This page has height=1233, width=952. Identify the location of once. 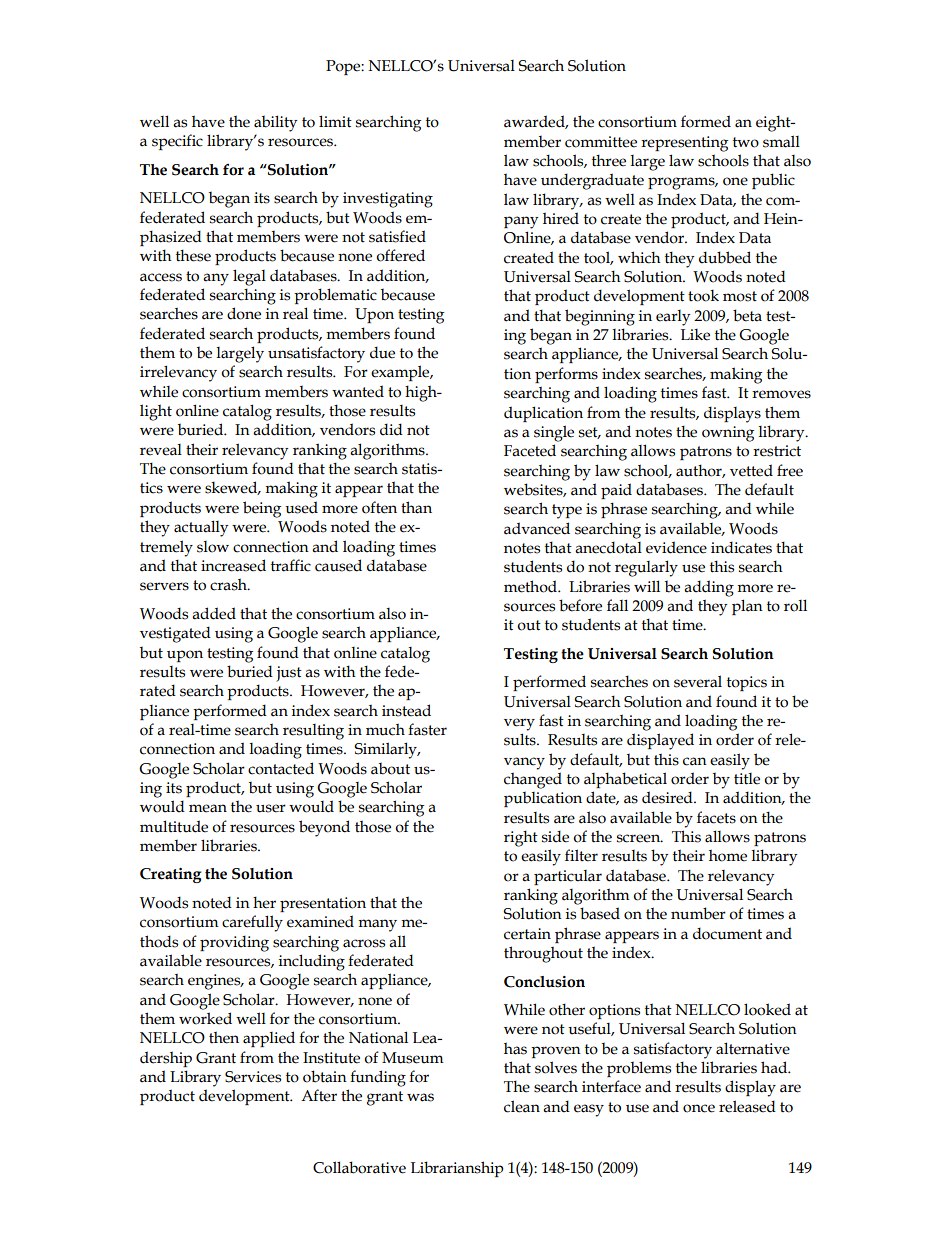
(699, 1108).
